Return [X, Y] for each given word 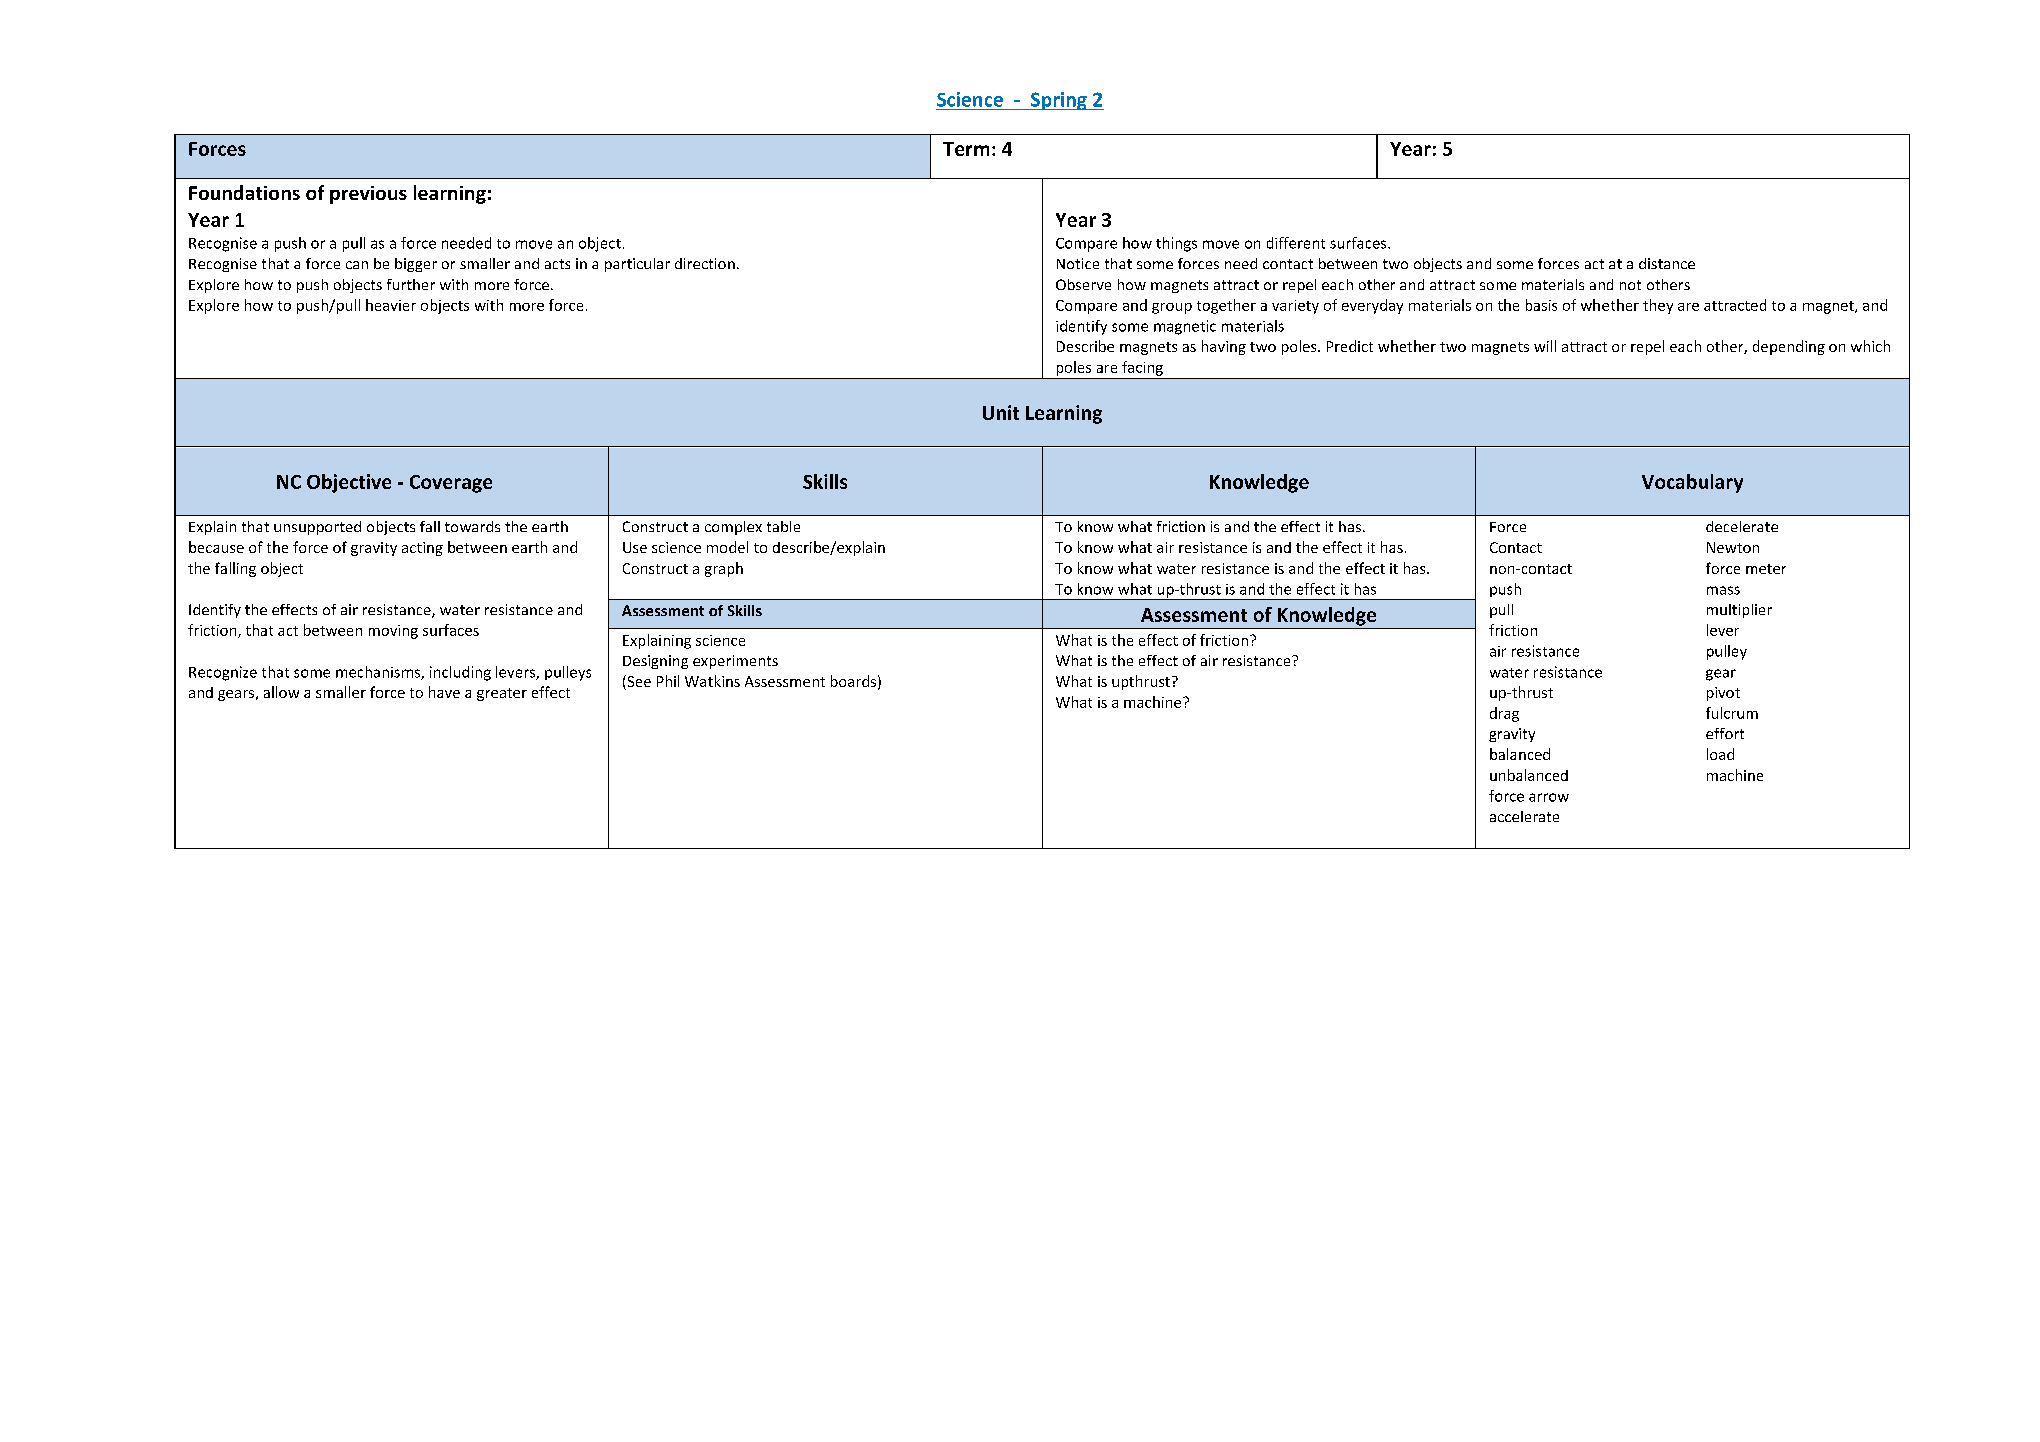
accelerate [1524, 816]
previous [368, 195]
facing [1142, 368]
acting [422, 549]
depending [1789, 347]
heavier [391, 305]
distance [1667, 263]
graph [724, 569]
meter [1766, 569]
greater [502, 694]
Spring [1059, 101]
